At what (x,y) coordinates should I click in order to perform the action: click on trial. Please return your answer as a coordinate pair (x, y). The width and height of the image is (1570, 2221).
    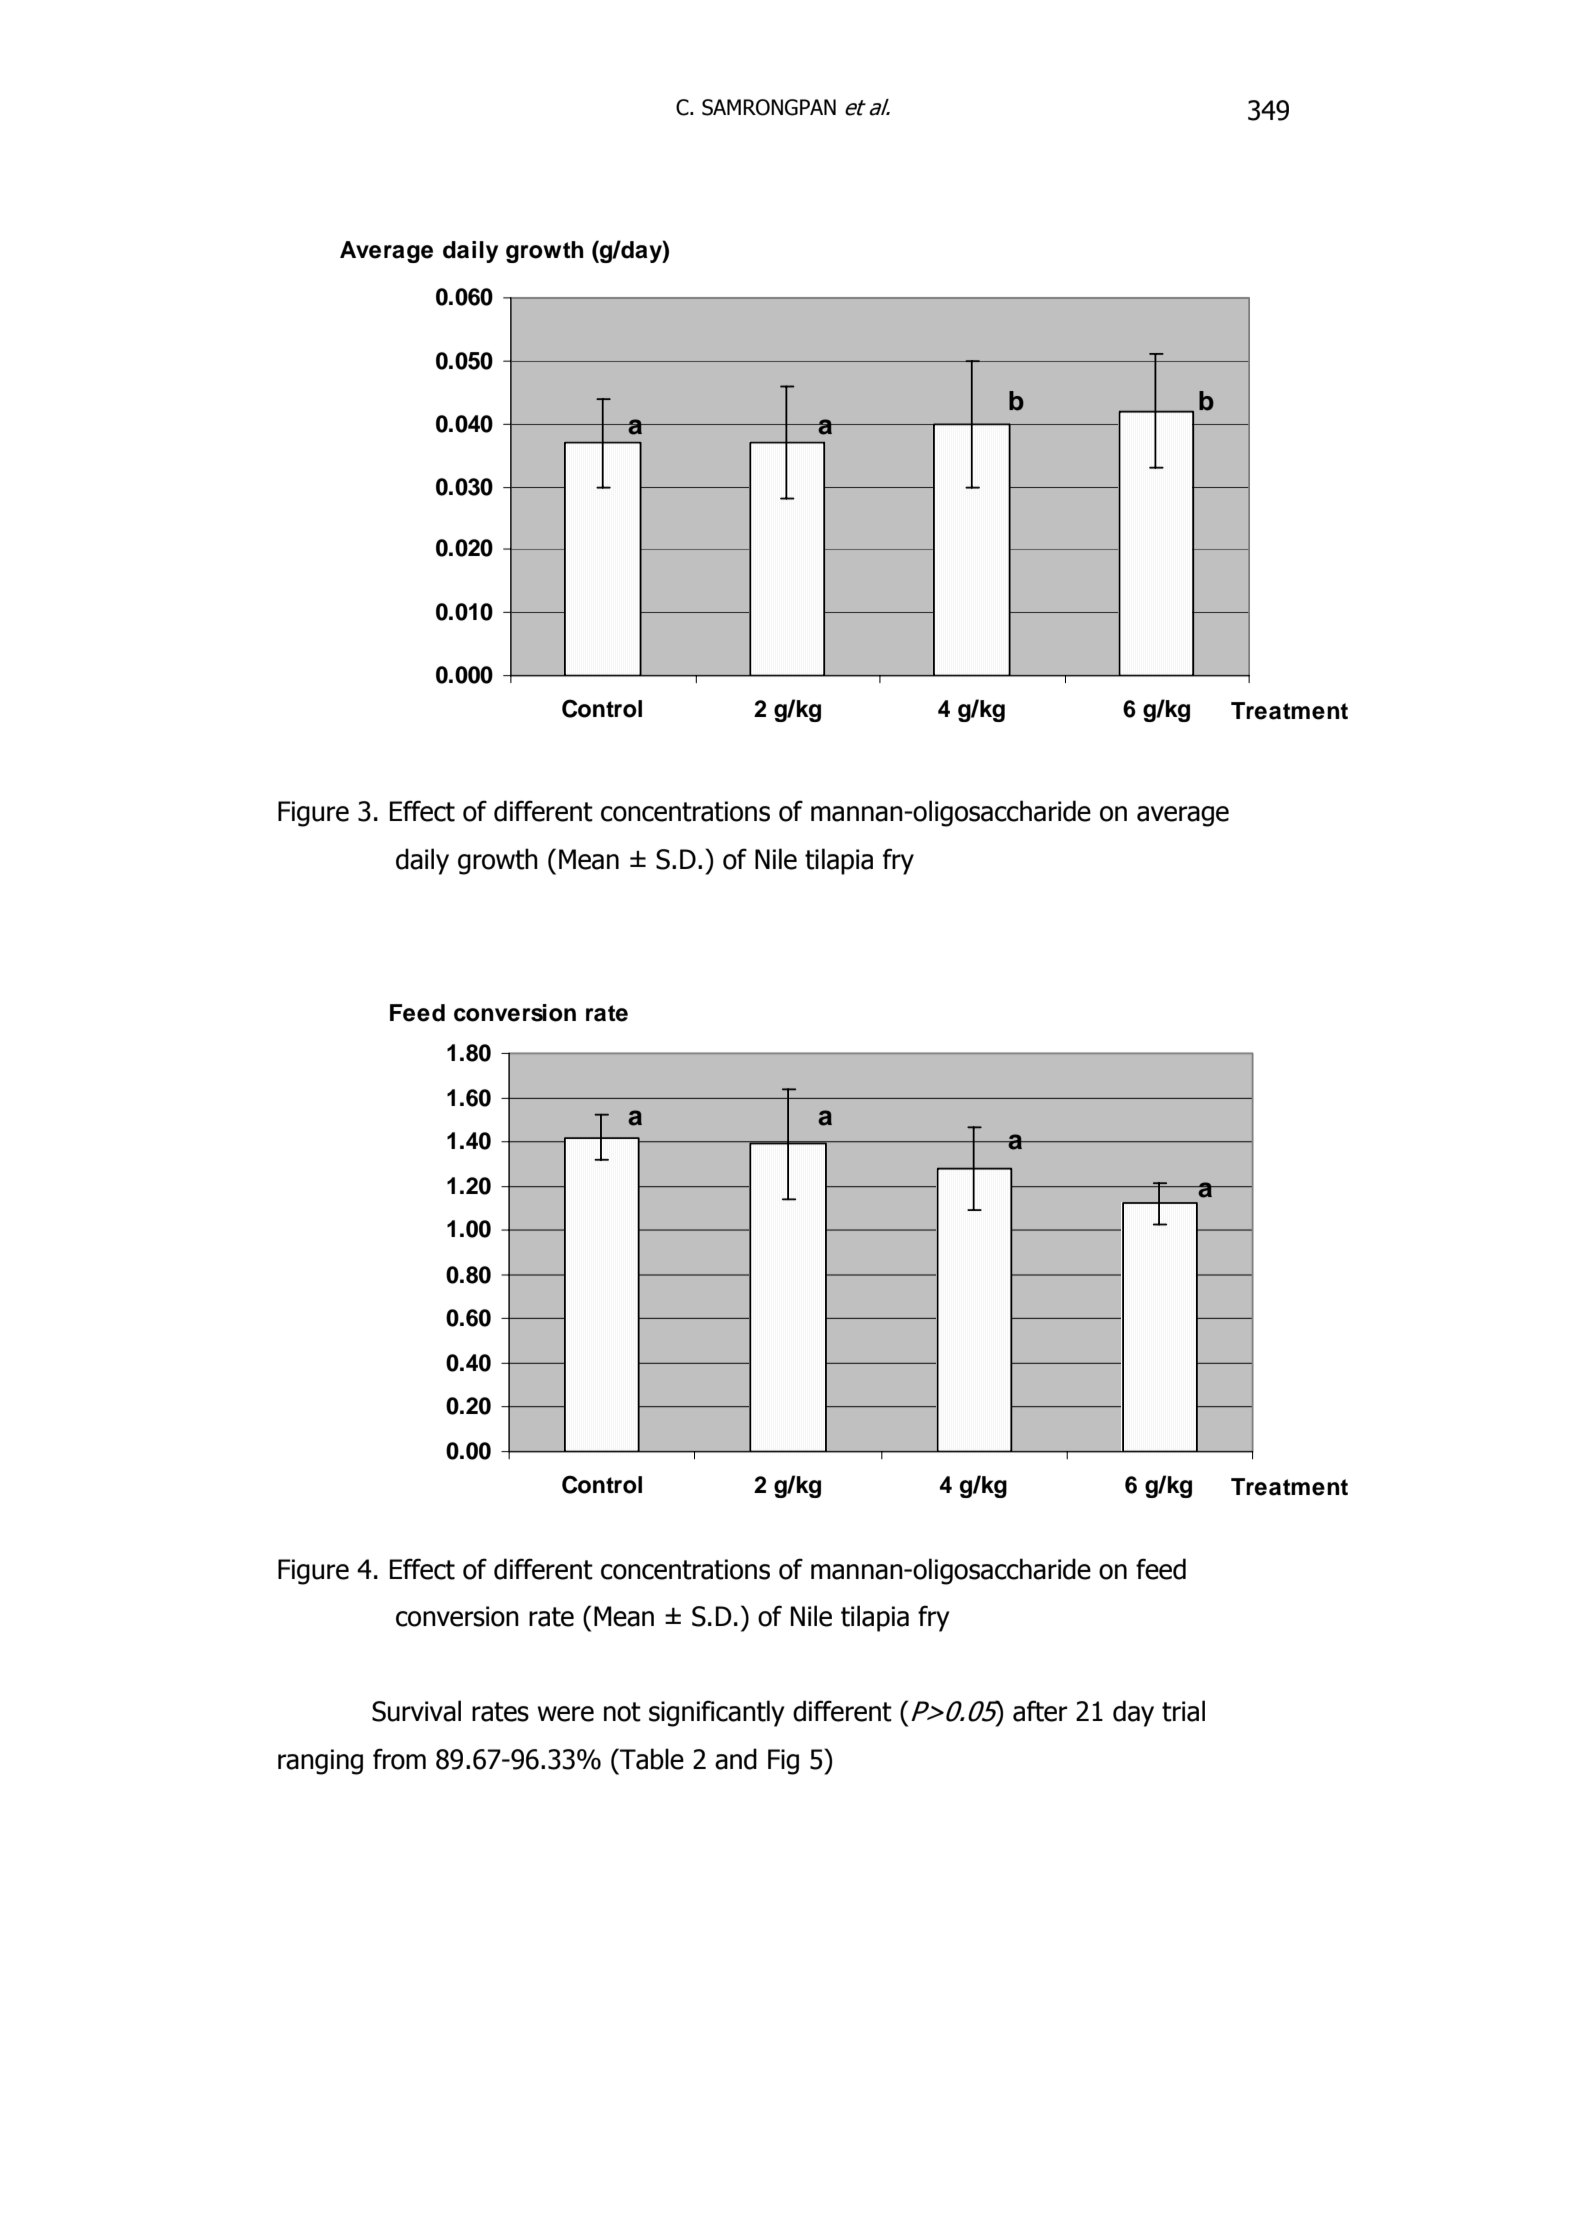
    Looking at the image, I should click on (1183, 1711).
